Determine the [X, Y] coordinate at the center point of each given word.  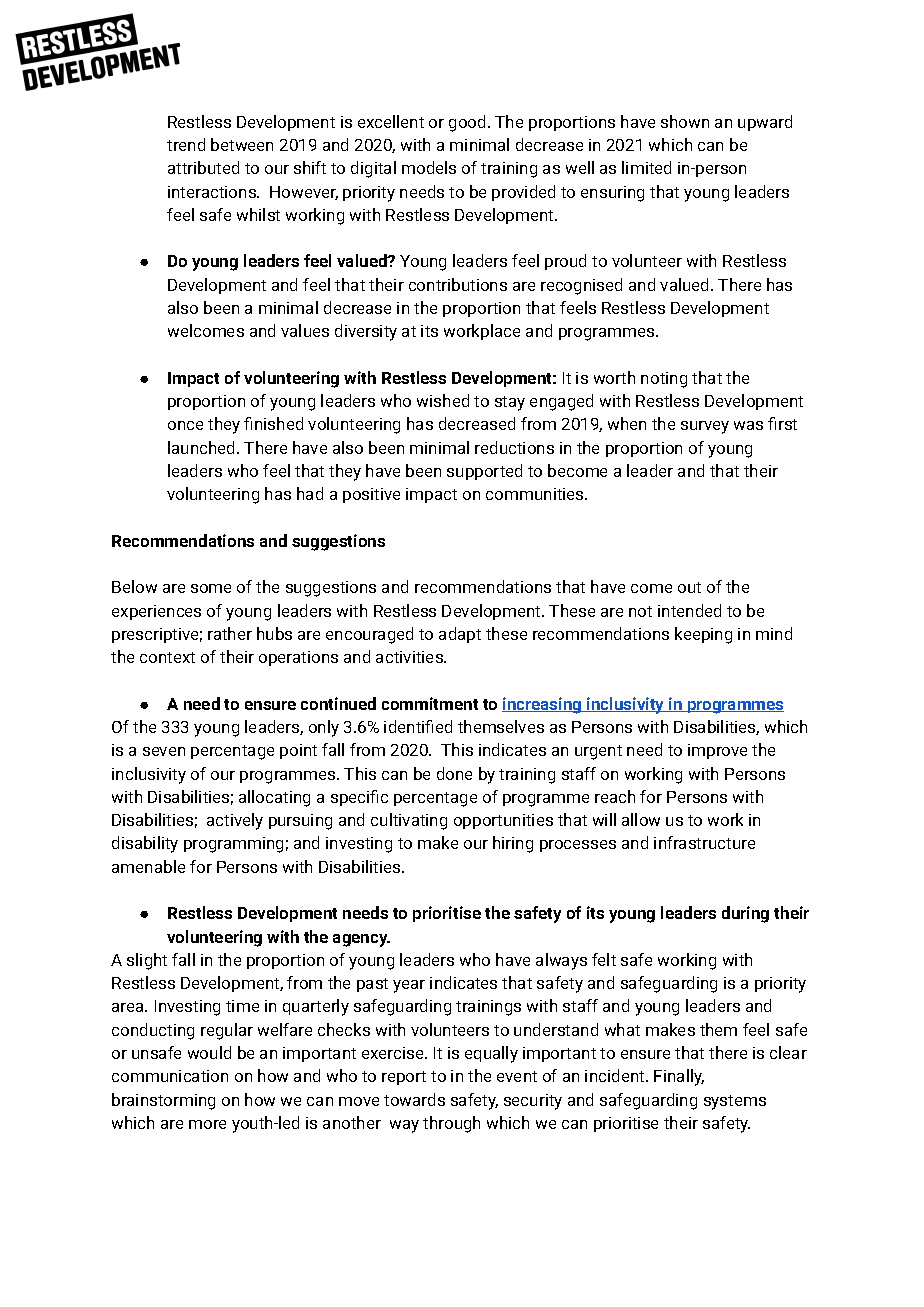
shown [685, 121]
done [454, 773]
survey [705, 427]
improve [717, 751]
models [429, 167]
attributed [203, 167]
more [207, 1124]
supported [484, 472]
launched [203, 447]
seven [164, 751]
